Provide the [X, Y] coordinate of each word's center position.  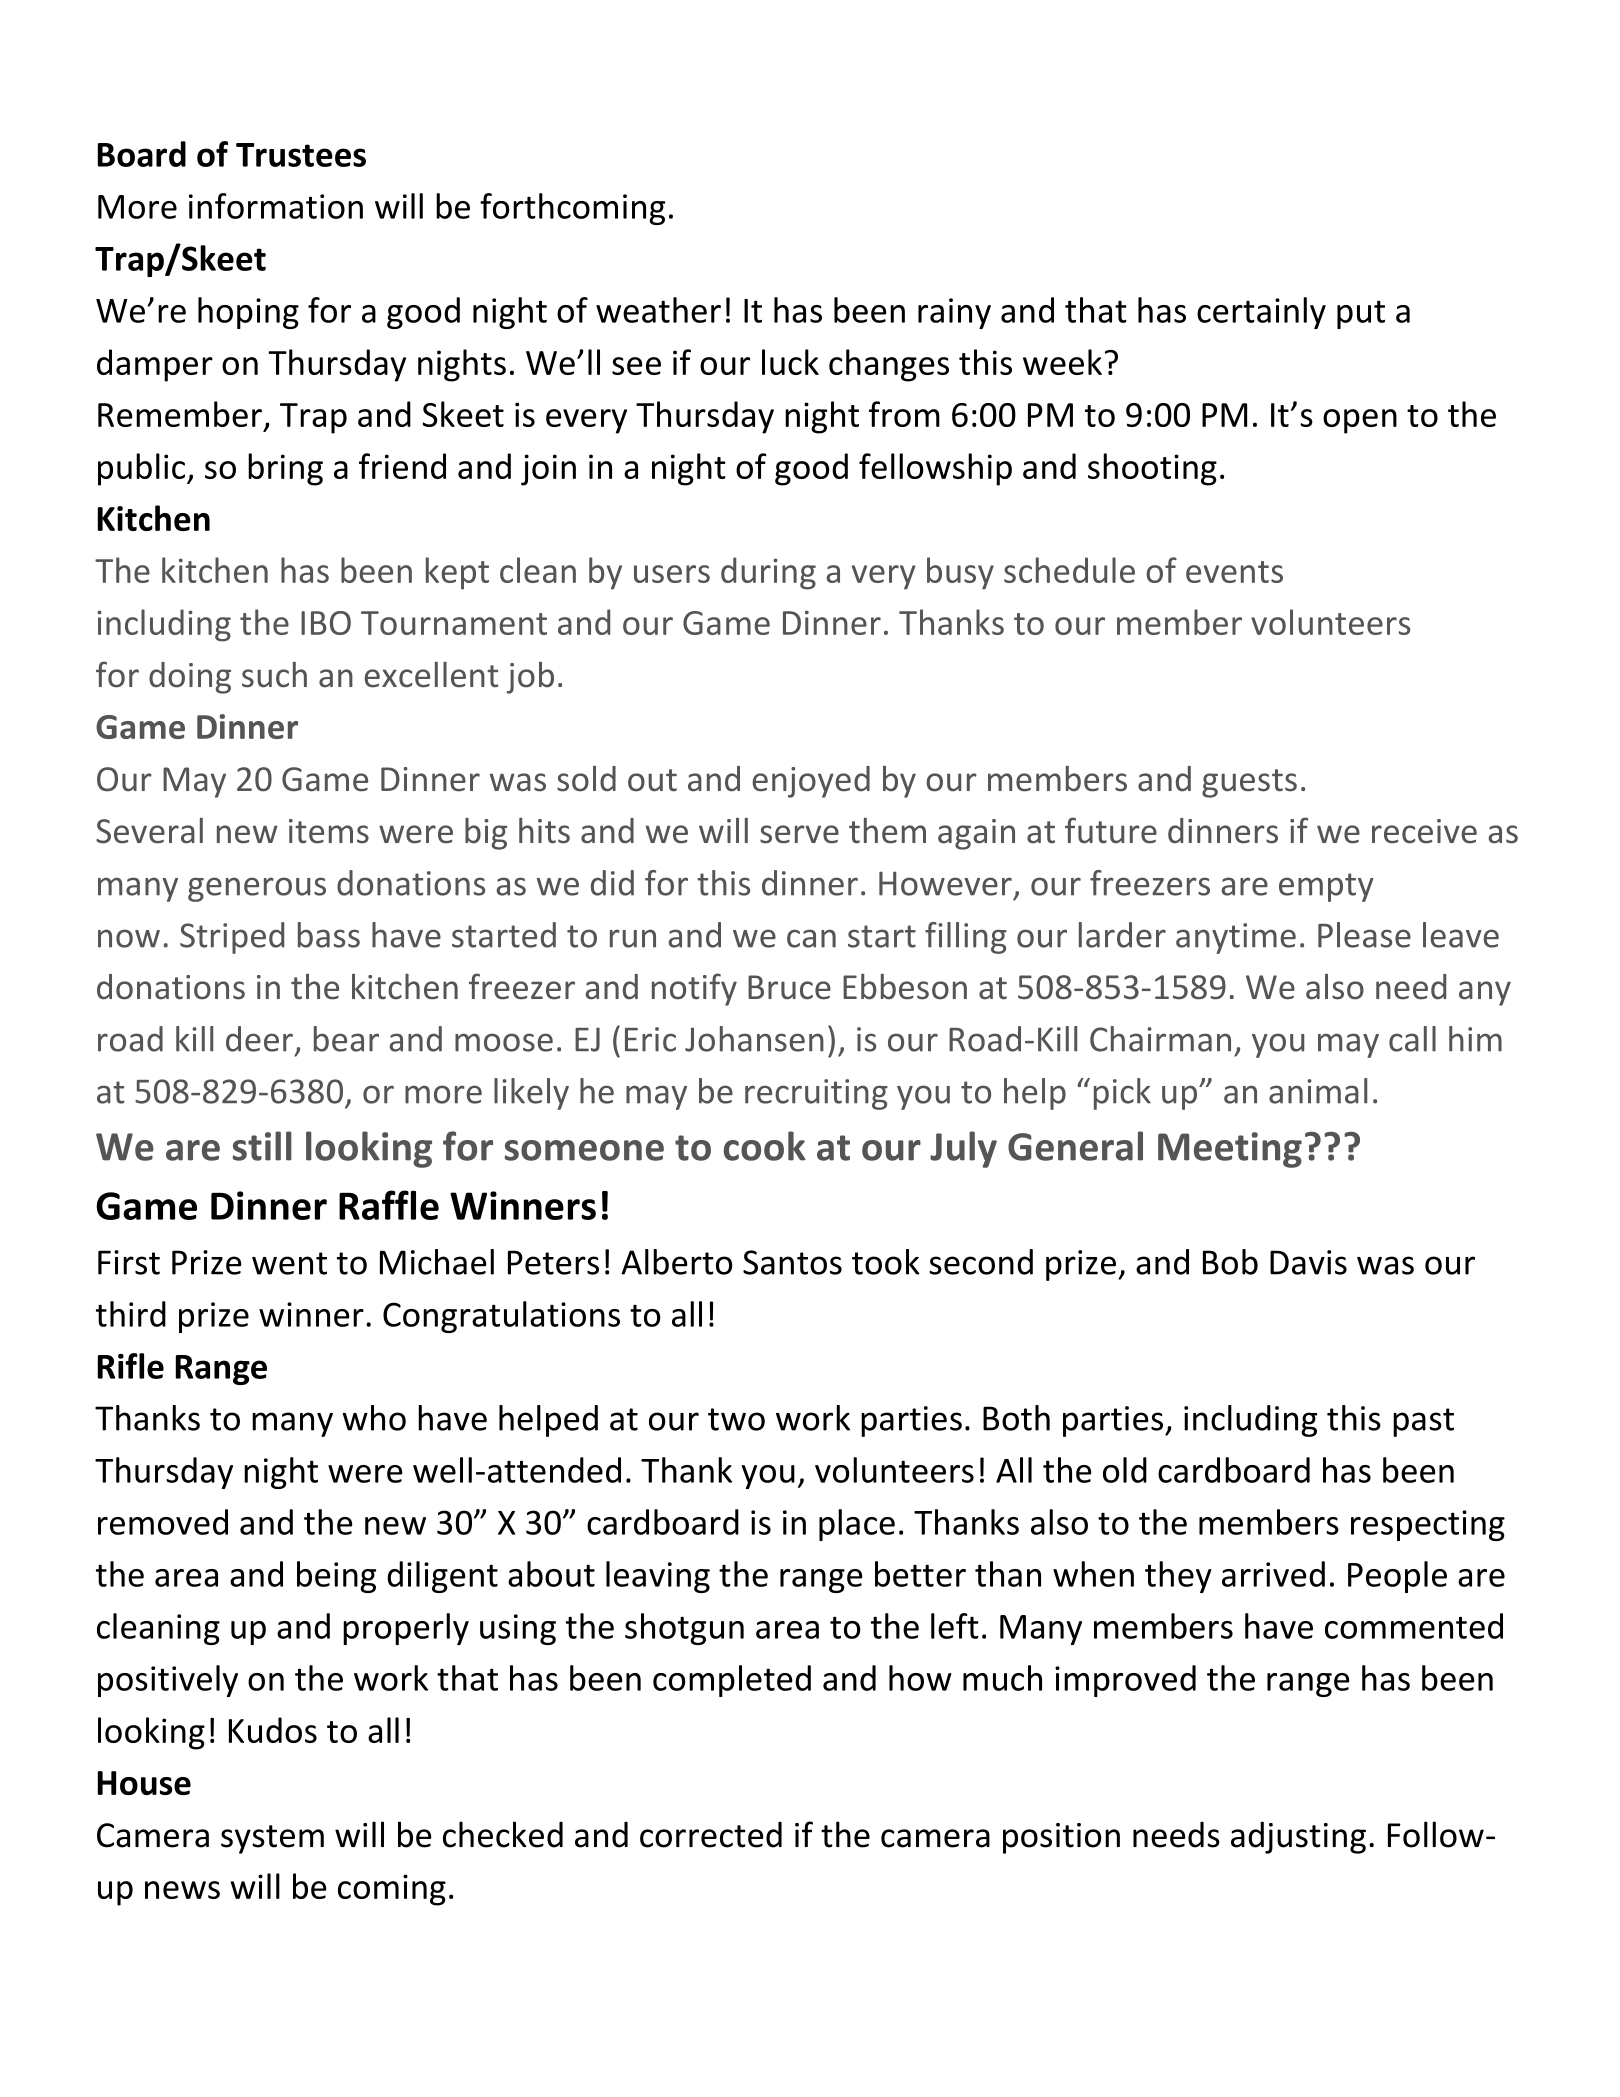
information [276, 206]
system [272, 1839]
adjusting [1298, 1838]
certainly [1261, 313]
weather [658, 310]
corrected [711, 1835]
